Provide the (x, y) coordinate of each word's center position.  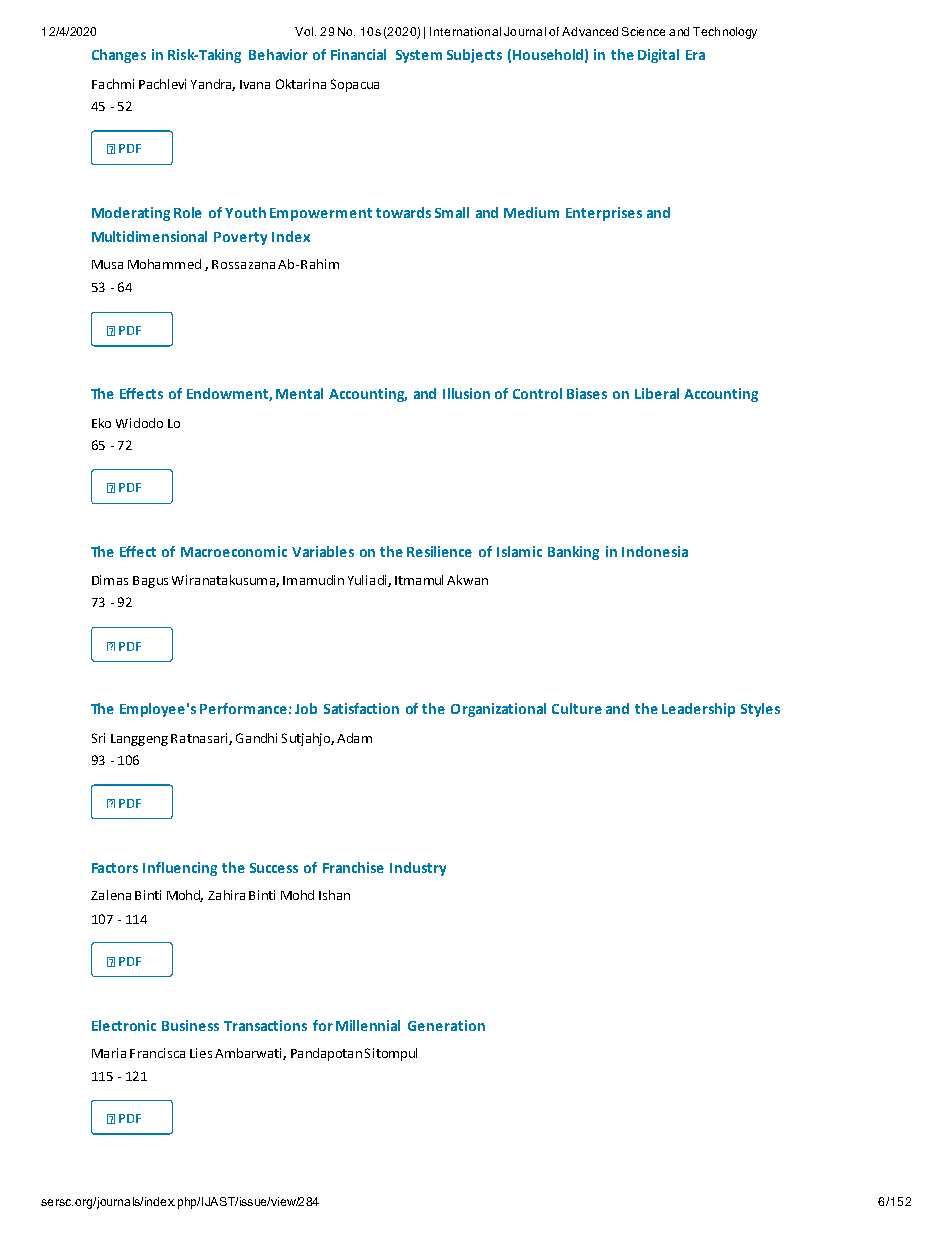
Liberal (657, 393)
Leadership (698, 710)
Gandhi (256, 738)
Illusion (466, 393)
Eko (101, 423)
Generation (446, 1025)
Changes (119, 56)
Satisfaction (361, 708)
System (419, 56)
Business (190, 1025)
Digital (658, 56)
